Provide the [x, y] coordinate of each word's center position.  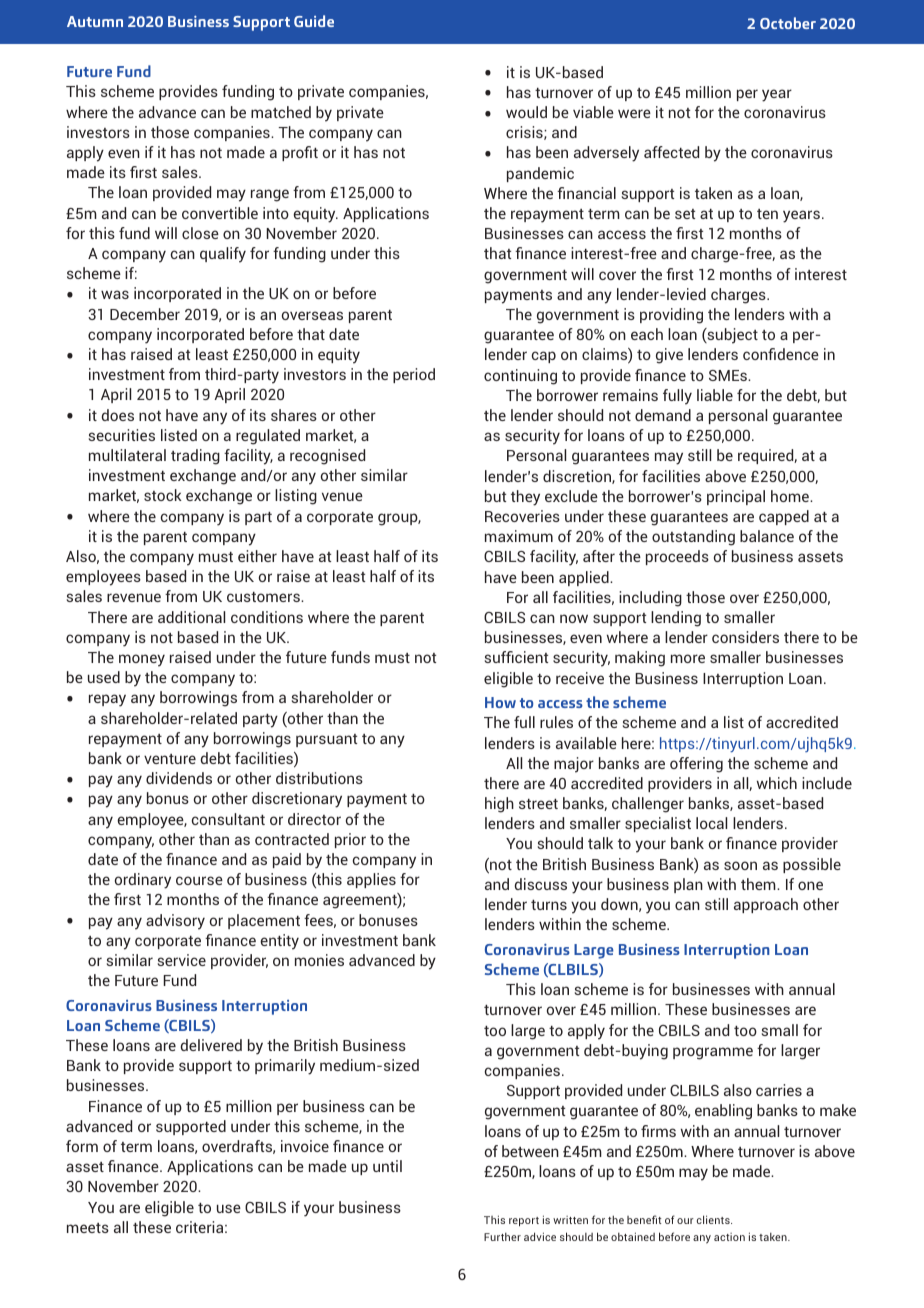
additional [191, 617]
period [414, 375]
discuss [541, 884]
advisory [175, 922]
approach [766, 905]
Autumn [95, 21]
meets [88, 1228]
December [145, 314]
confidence [781, 354]
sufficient [516, 657]
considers [745, 637]
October [788, 23]
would [526, 112]
